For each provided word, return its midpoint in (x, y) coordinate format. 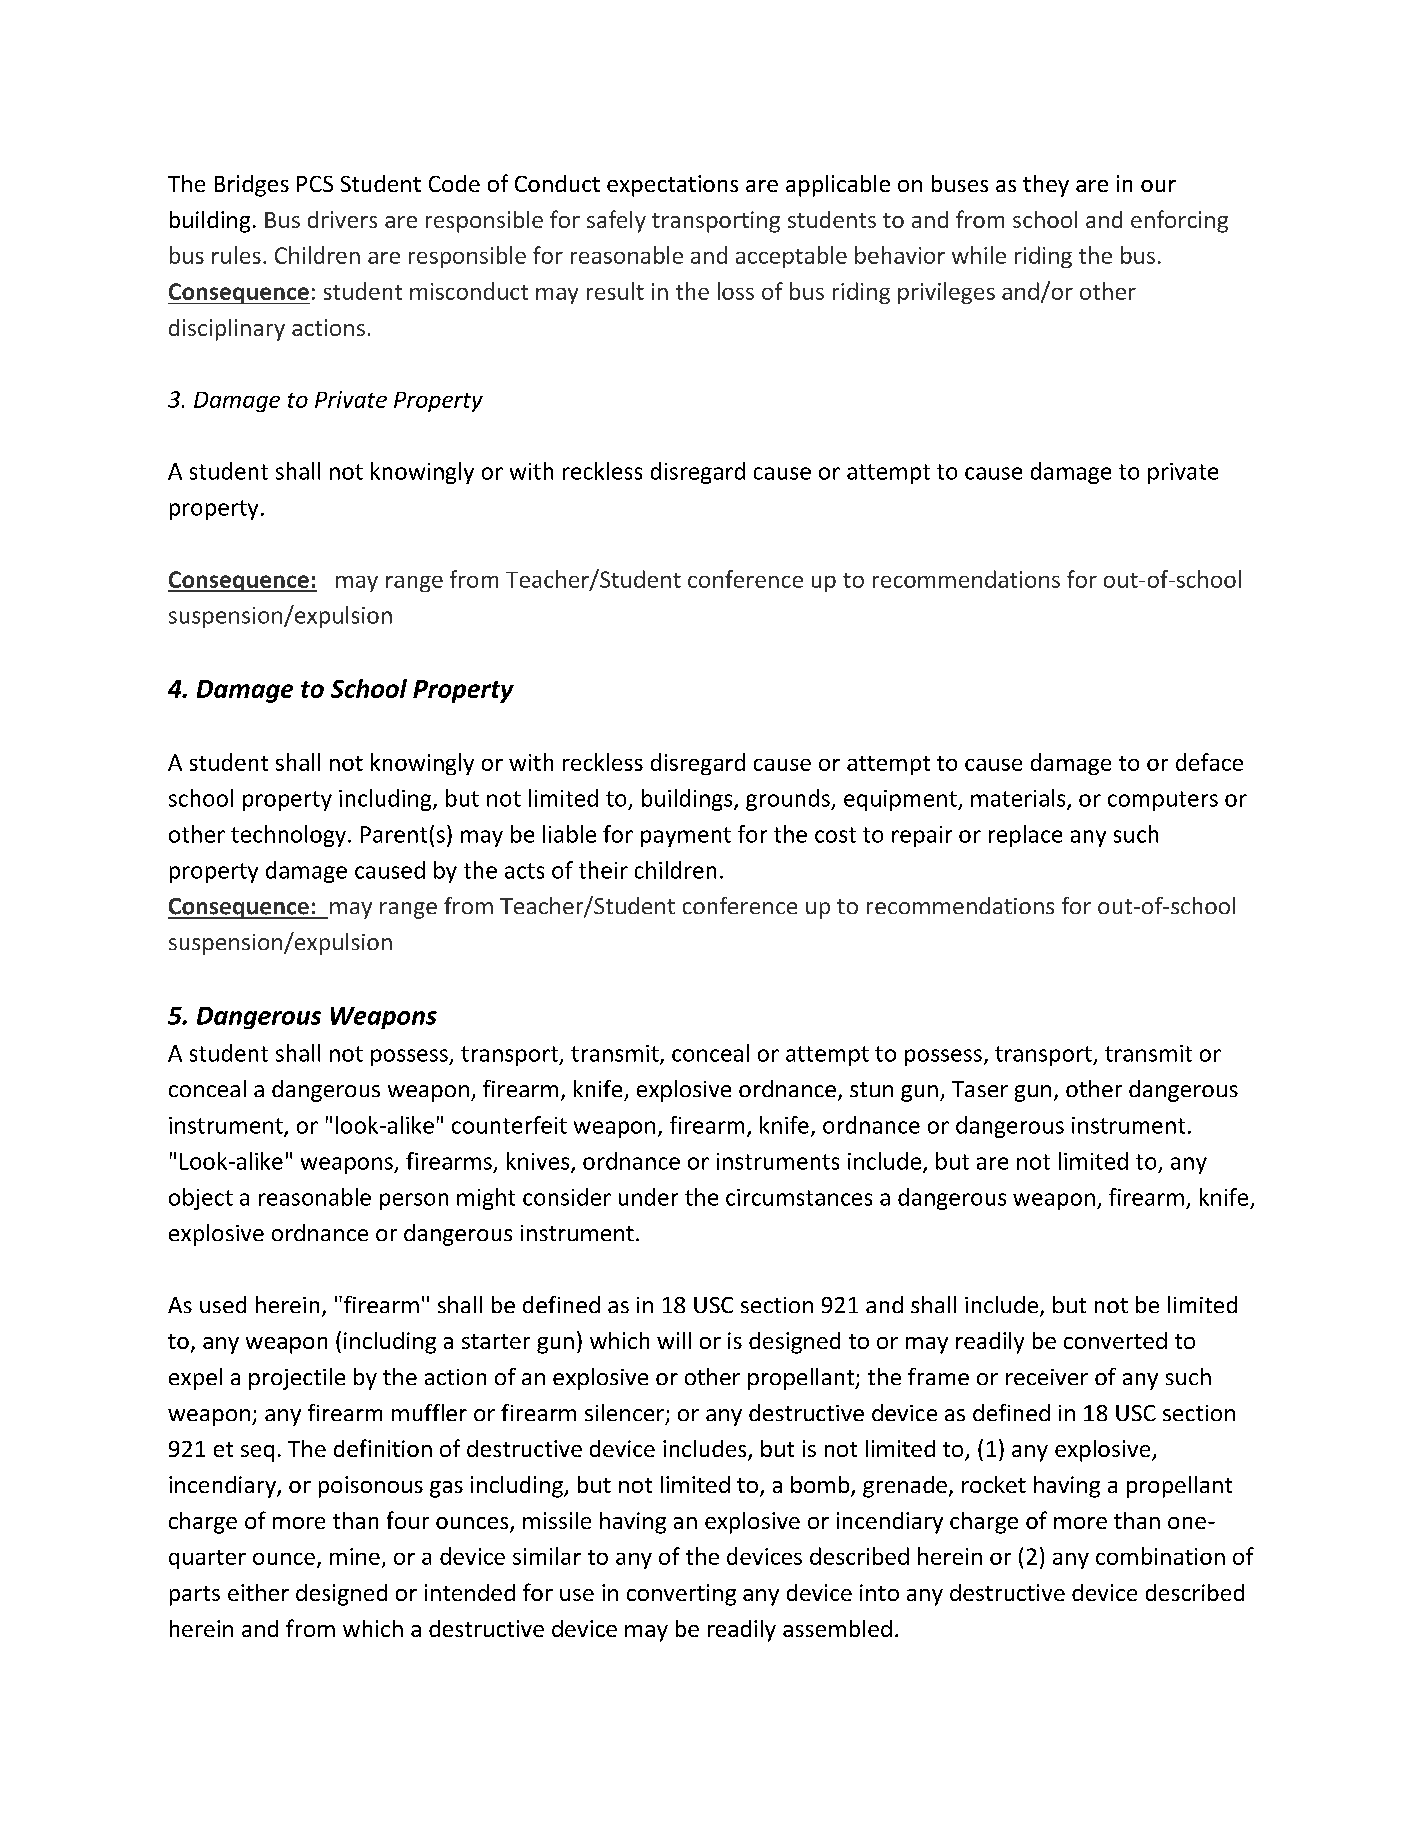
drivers (342, 219)
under (648, 1197)
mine (355, 1556)
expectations (672, 186)
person (414, 1201)
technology (288, 836)
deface (1209, 762)
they (1046, 186)
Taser (980, 1089)
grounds (789, 800)
